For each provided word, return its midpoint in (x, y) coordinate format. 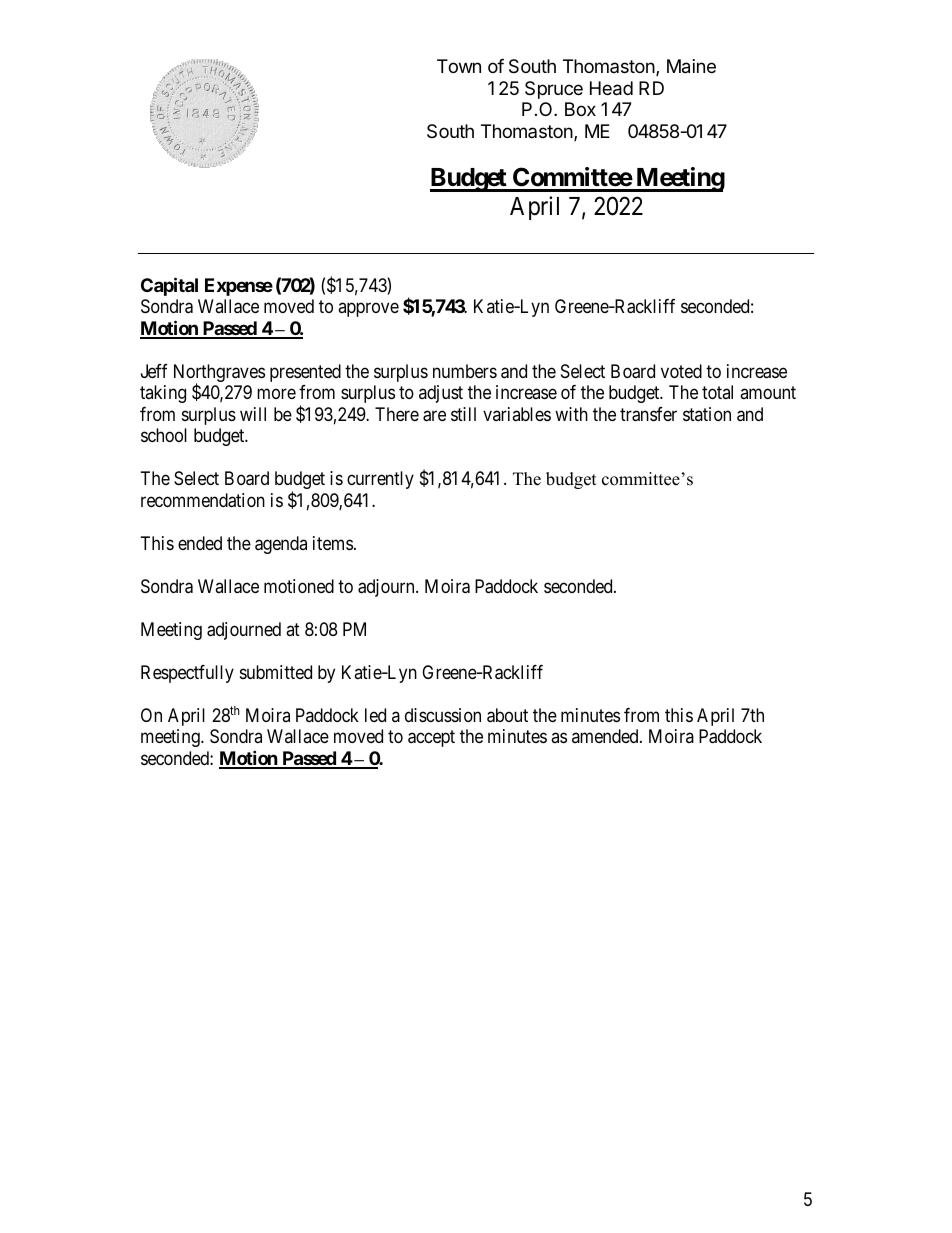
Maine (691, 66)
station (707, 414)
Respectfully (187, 674)
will (253, 414)
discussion (443, 715)
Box (580, 109)
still (463, 414)
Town (459, 66)
